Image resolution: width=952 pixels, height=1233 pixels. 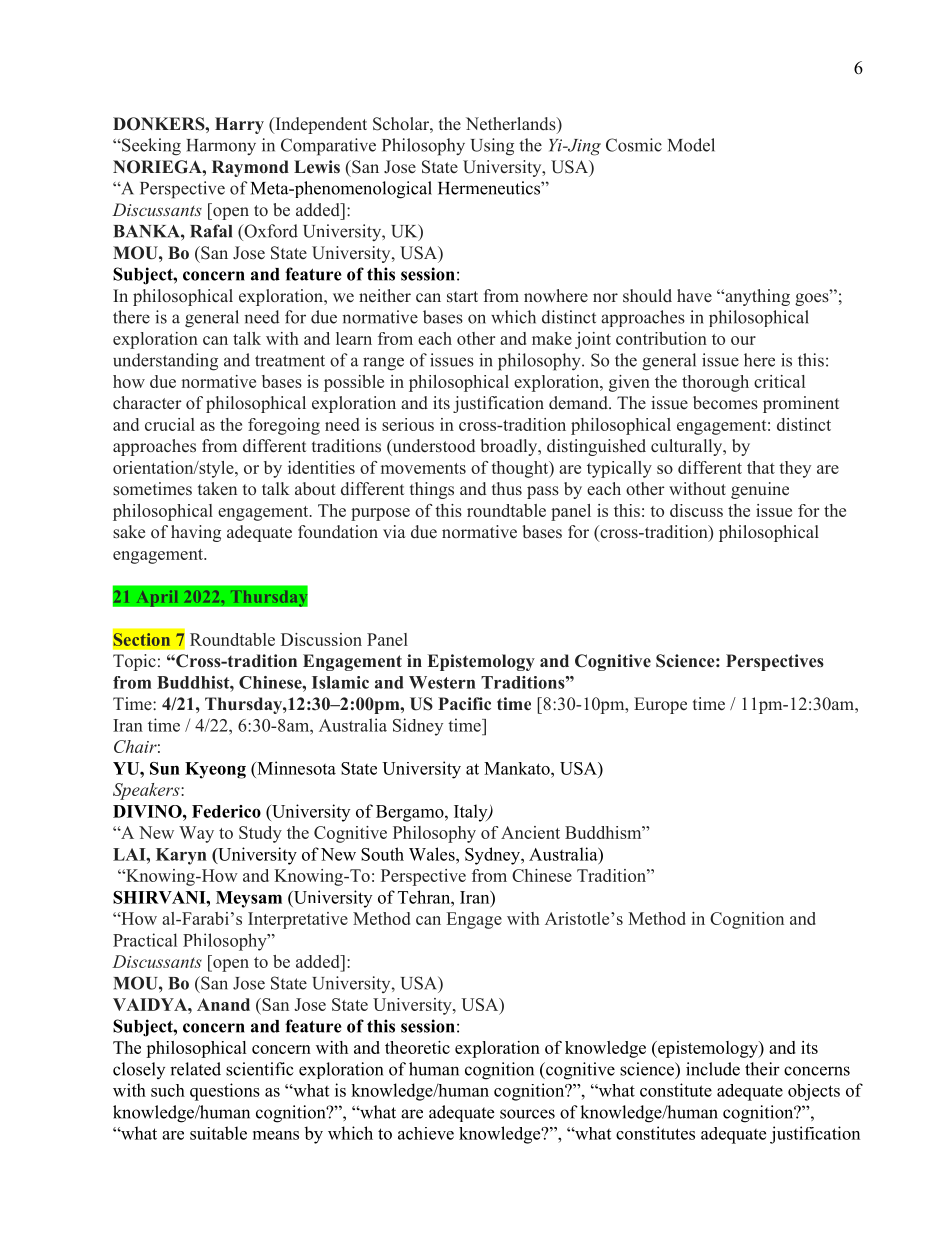 What do you see at coordinates (225, 1092) in the screenshot?
I see `questions` at bounding box center [225, 1092].
